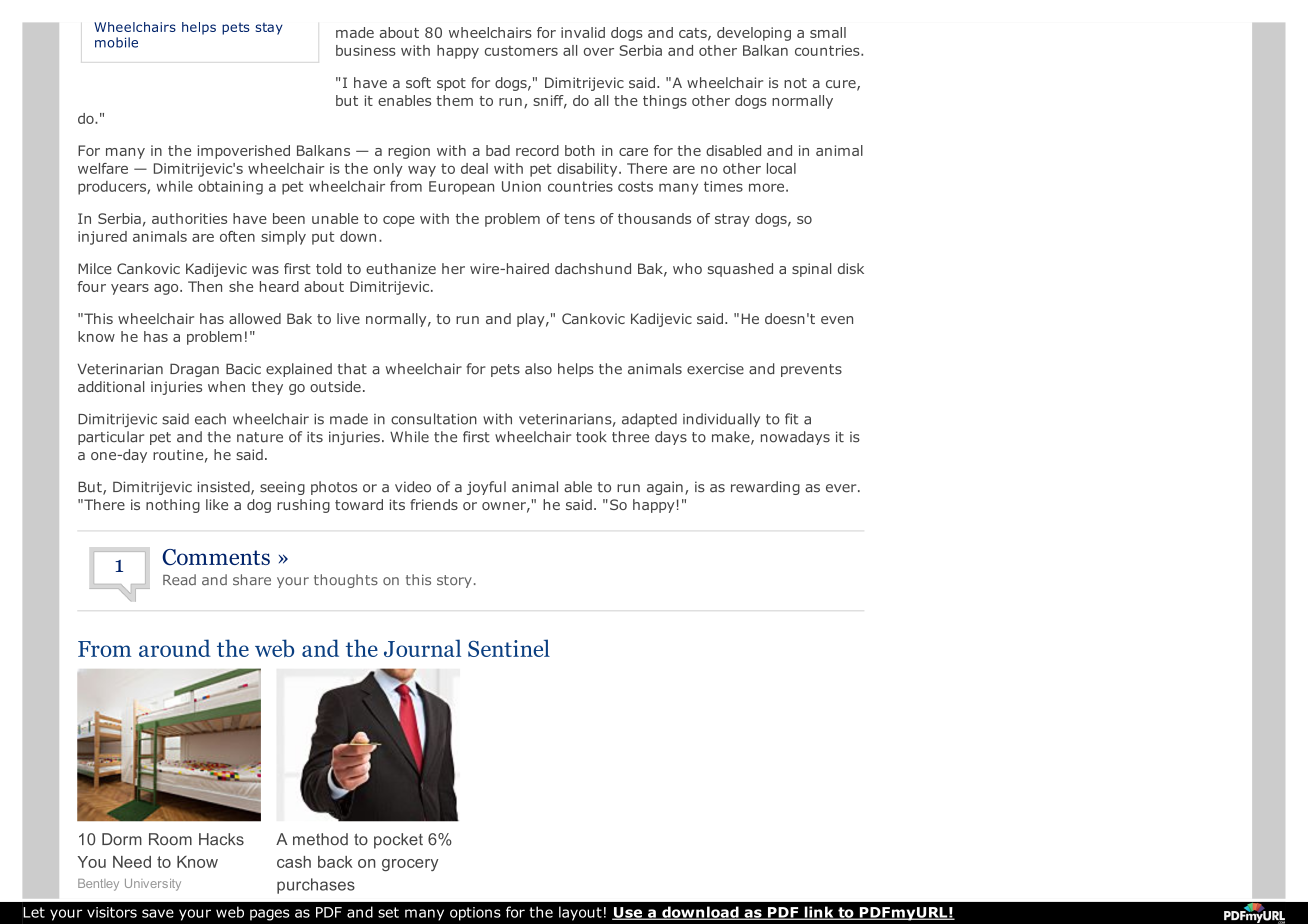  What do you see at coordinates (410, 865) in the image?
I see `grocery` at bounding box center [410, 865].
